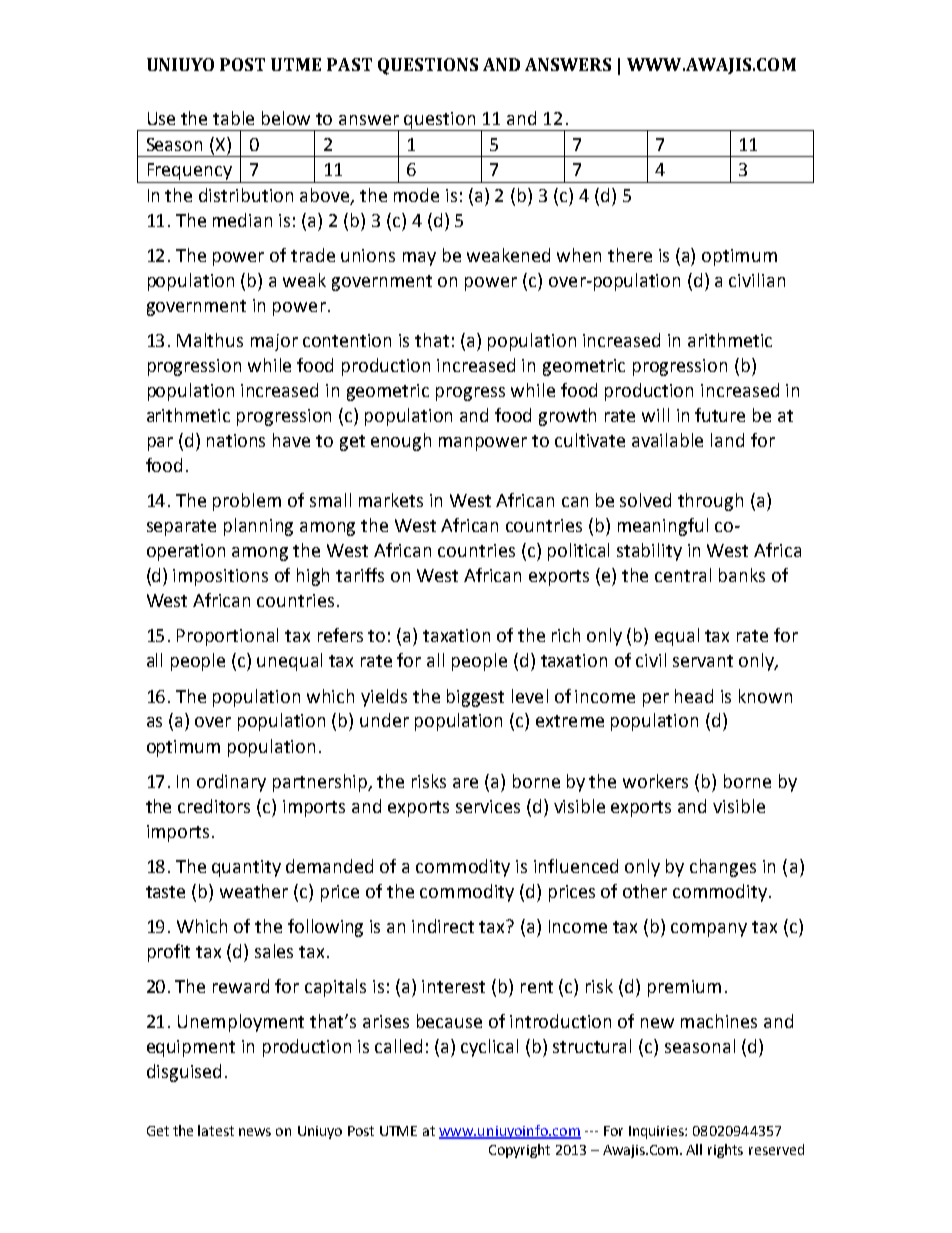 This page has height=1233, width=952. What do you see at coordinates (255, 1132) in the page?
I see `news` at bounding box center [255, 1132].
